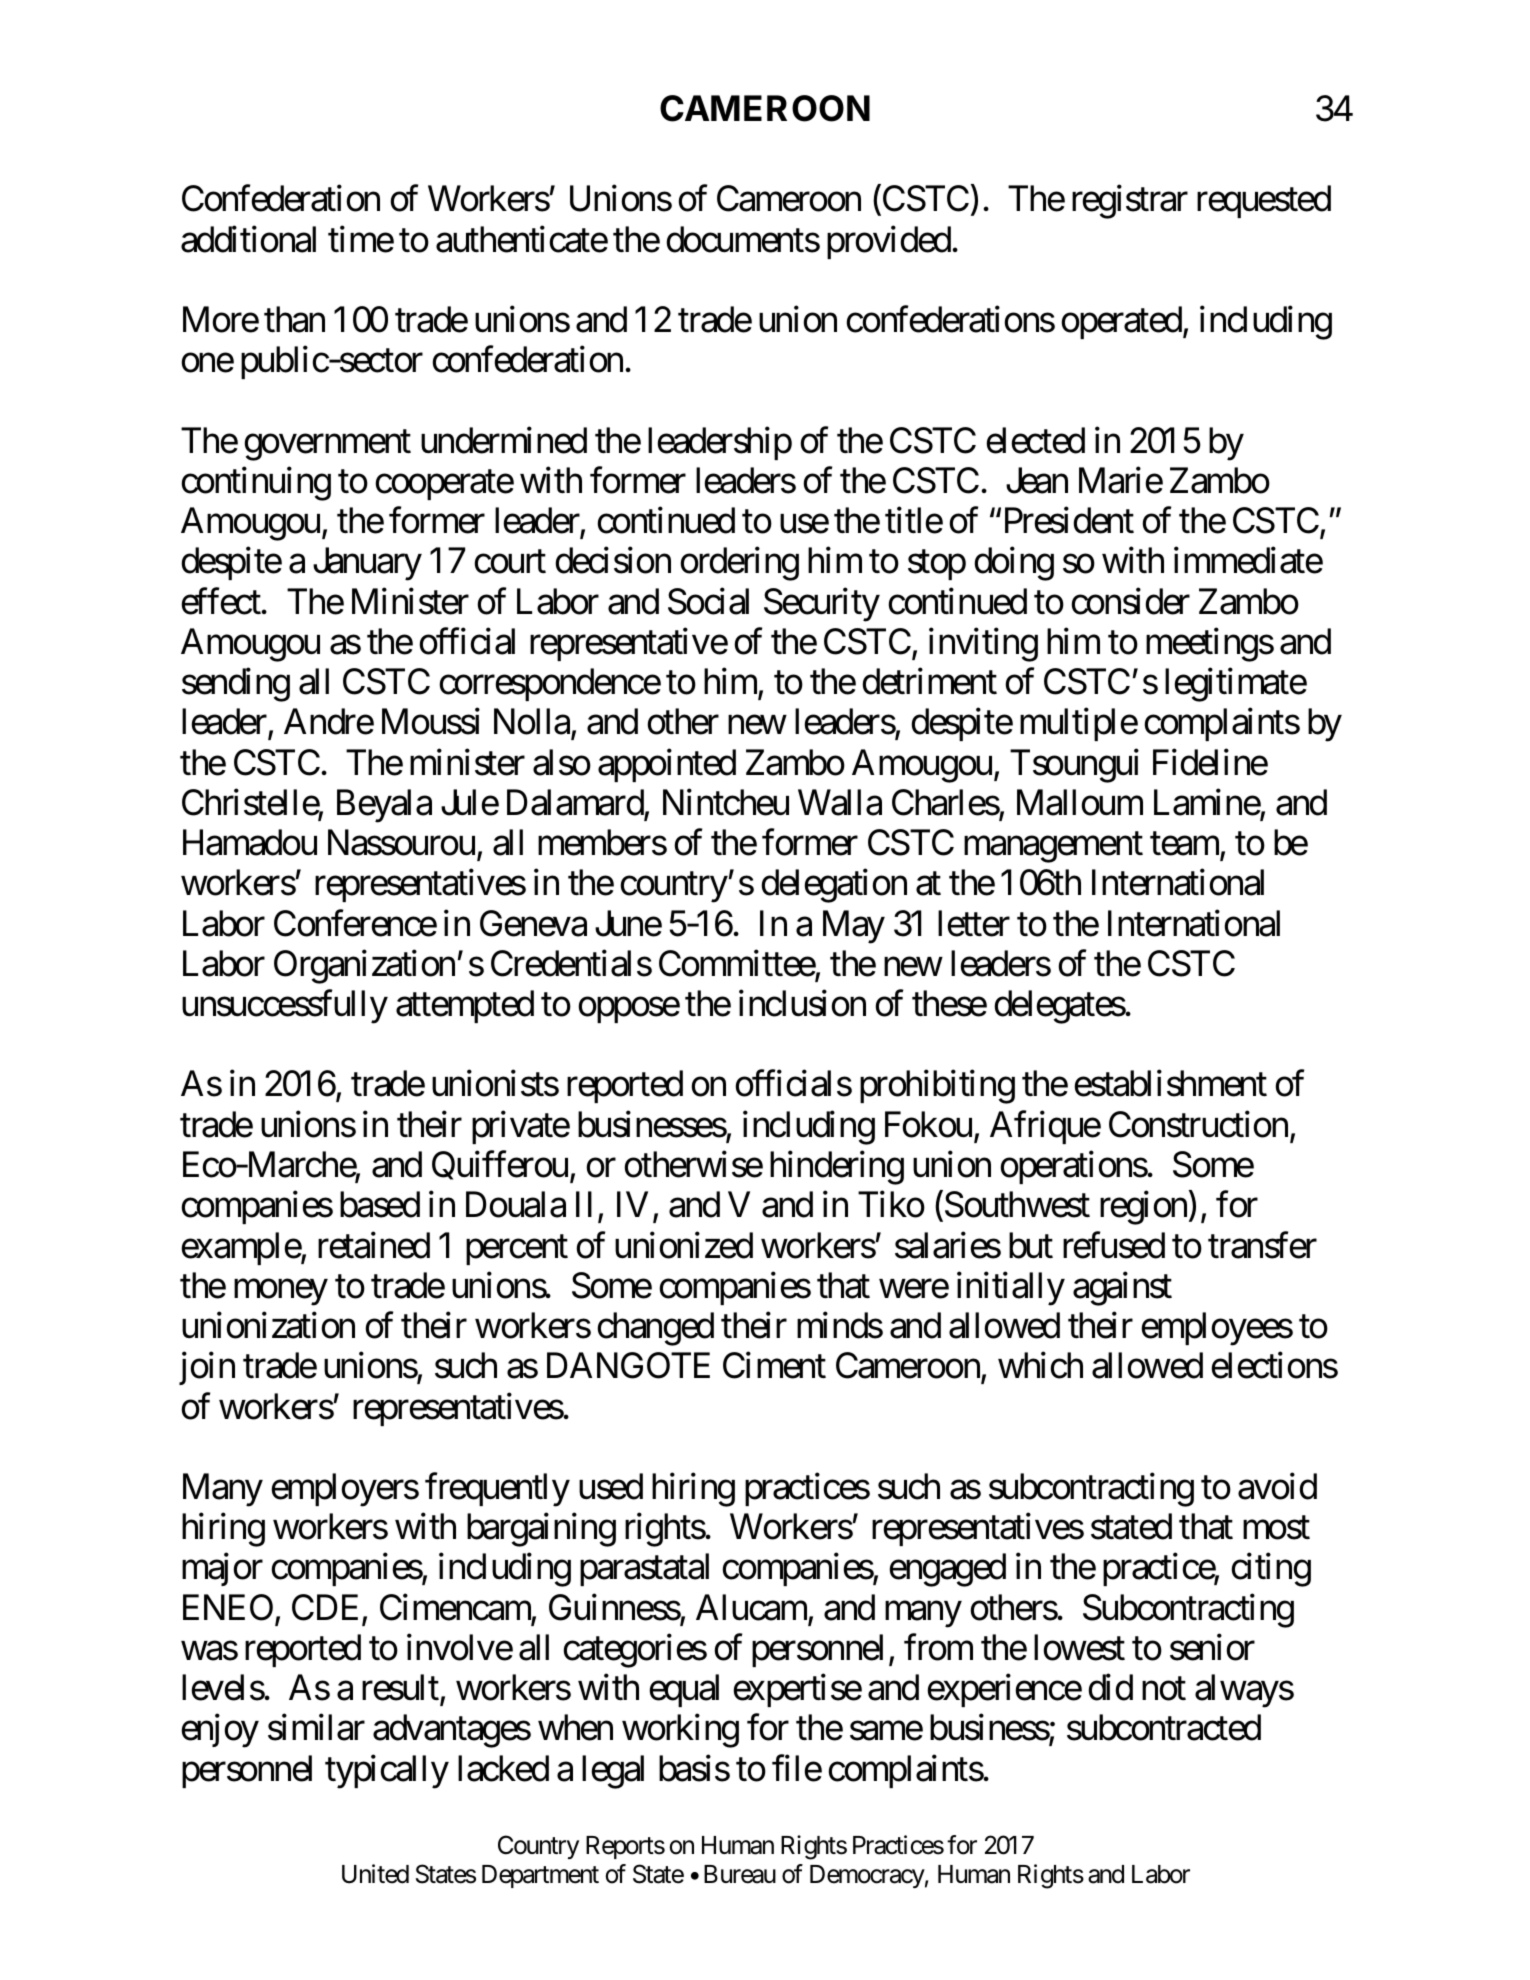  What do you see at coordinates (375, 1874) in the screenshot?
I see `United` at bounding box center [375, 1874].
